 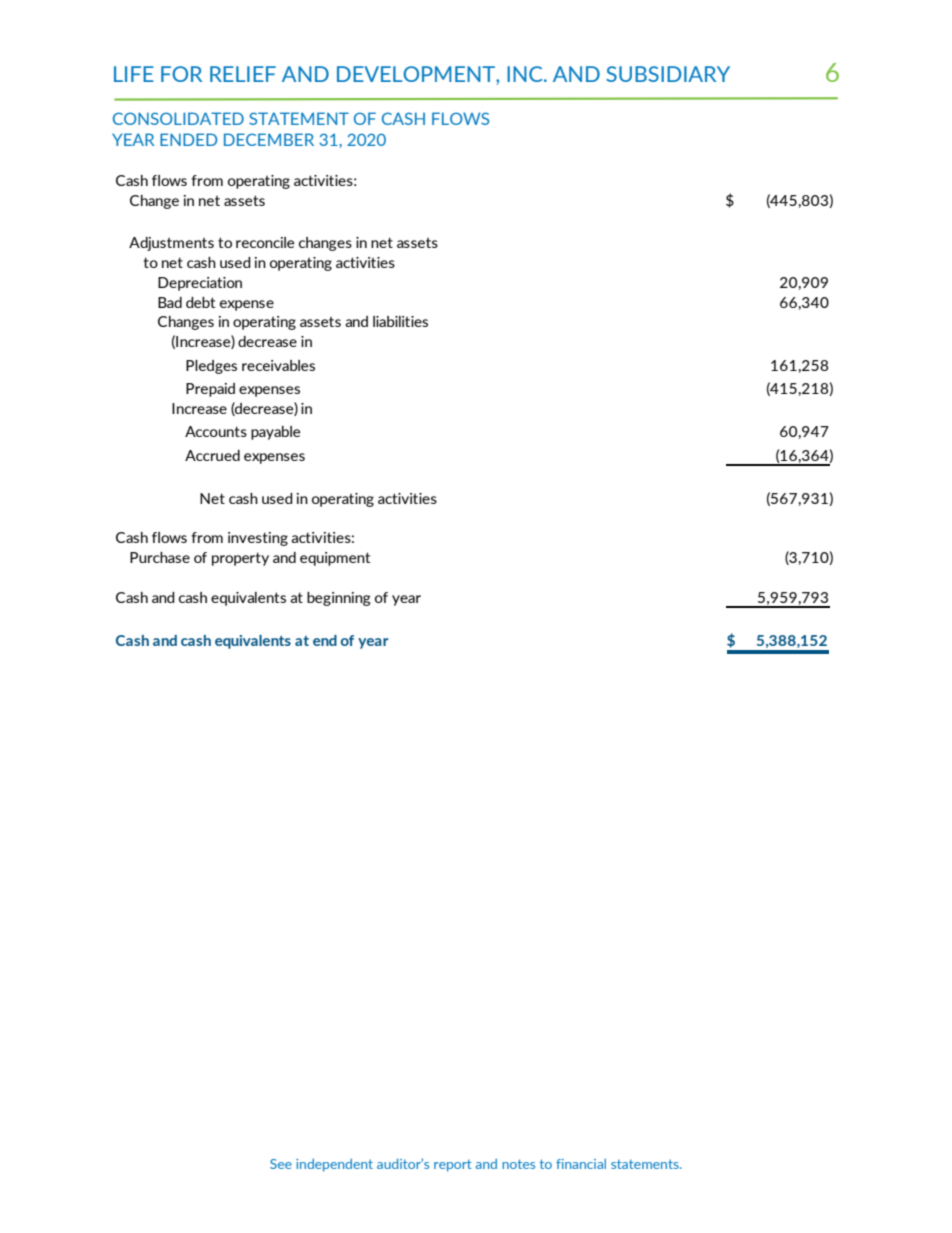 I want to click on DECEMBER, so click(x=269, y=139).
